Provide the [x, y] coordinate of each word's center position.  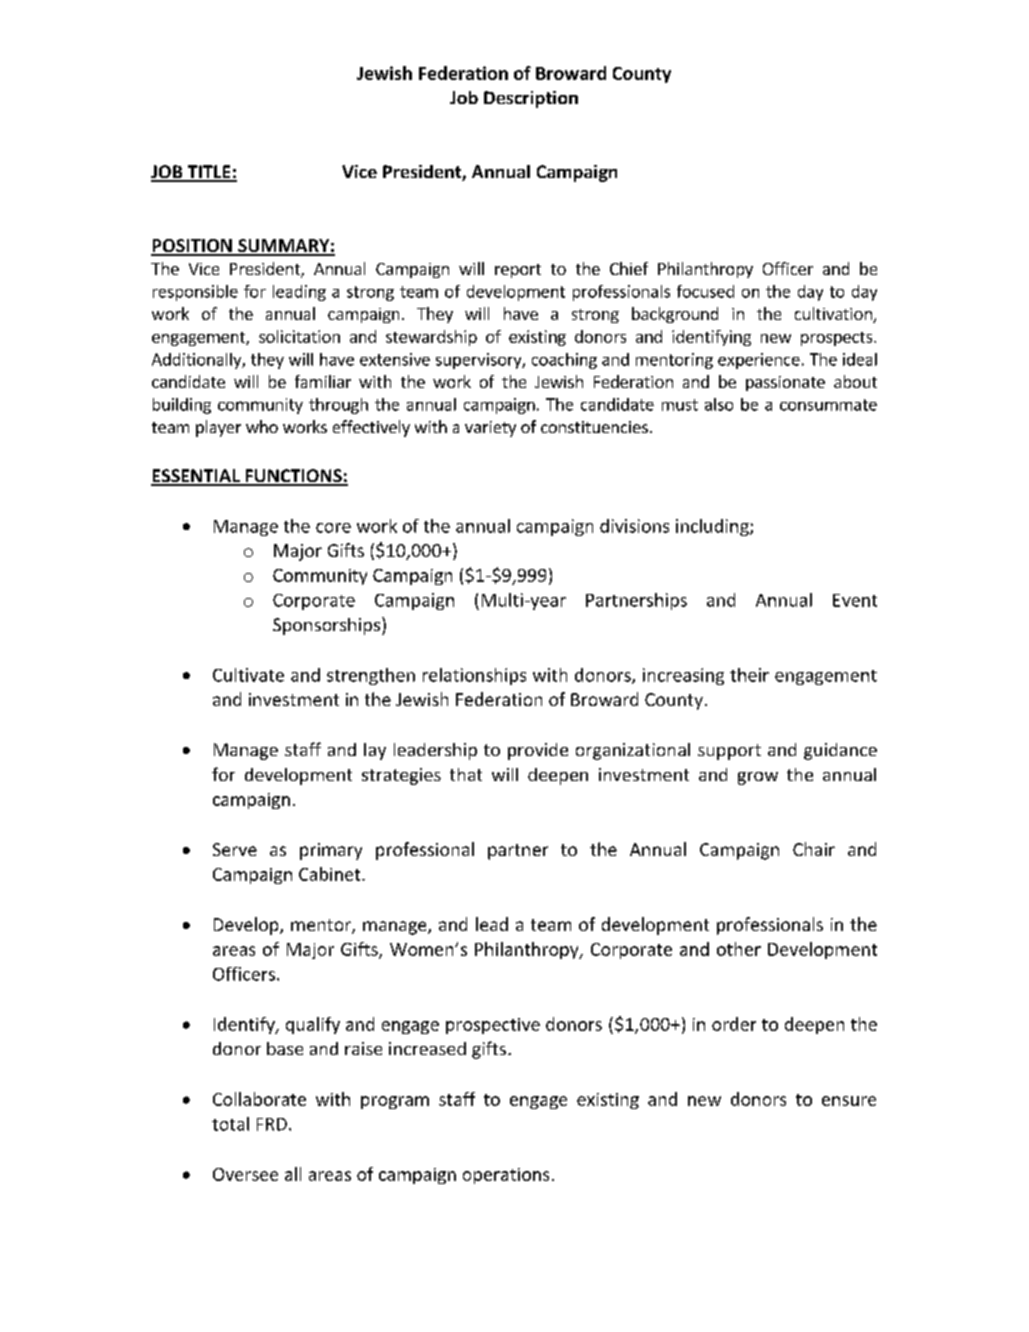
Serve [235, 849]
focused [705, 291]
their [749, 675]
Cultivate [248, 675]
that [466, 774]
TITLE [209, 173]
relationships [474, 676]
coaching [564, 361]
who [262, 426]
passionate [785, 383]
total [230, 1124]
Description [531, 99]
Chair [814, 849]
